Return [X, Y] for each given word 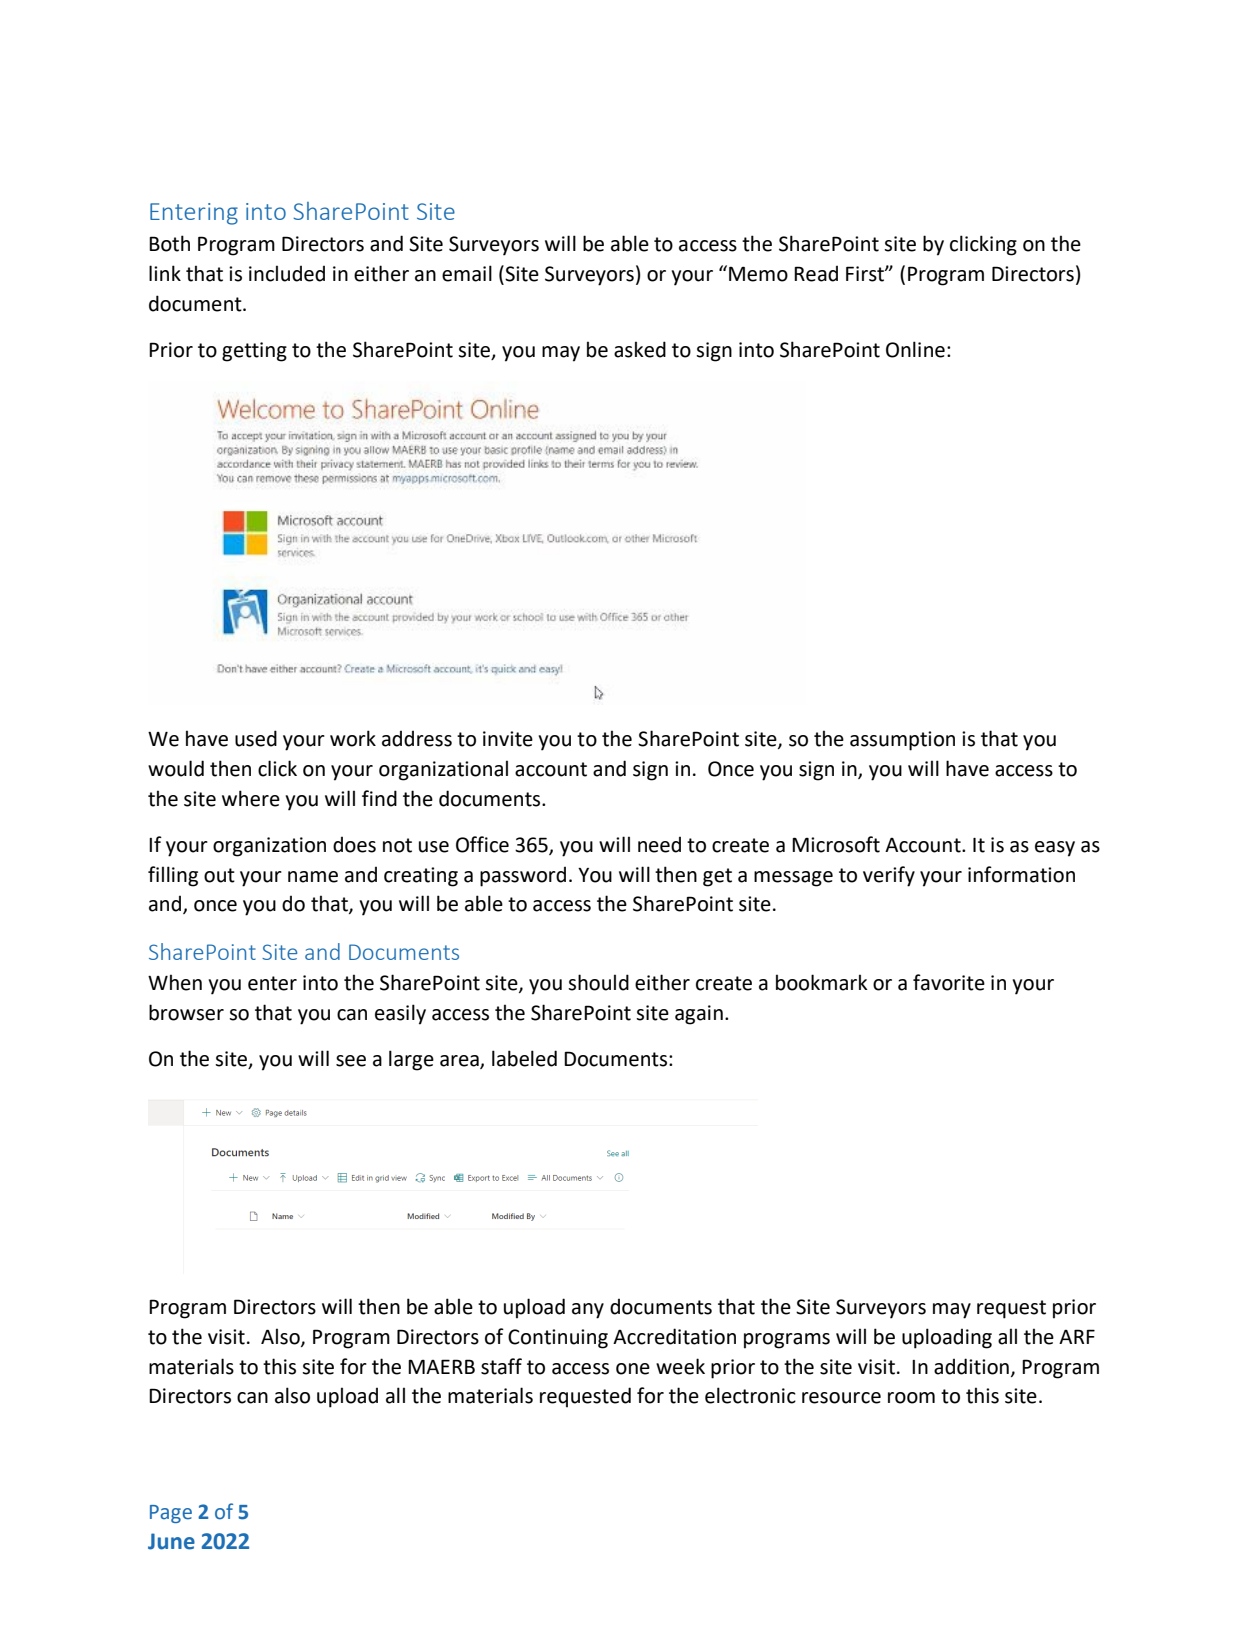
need [659, 845]
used [256, 738]
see [351, 1061]
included [287, 273]
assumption [902, 741]
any [588, 1311]
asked [640, 349]
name [313, 877]
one [633, 1369]
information [1021, 874]
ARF [1077, 1336]
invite [508, 739]
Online [915, 349]
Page [171, 1514]
